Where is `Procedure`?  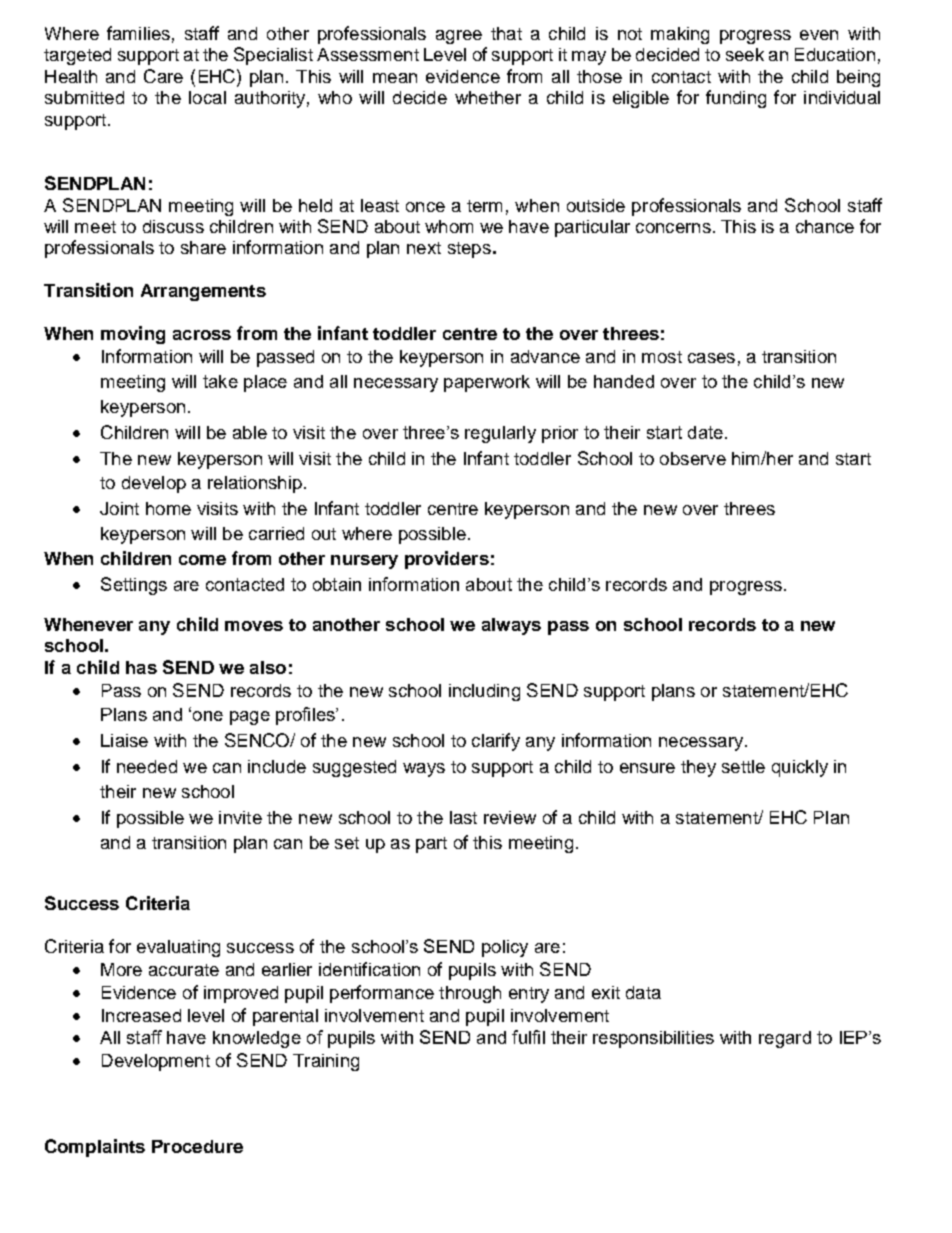 Procedure is located at coordinates (197, 1146).
